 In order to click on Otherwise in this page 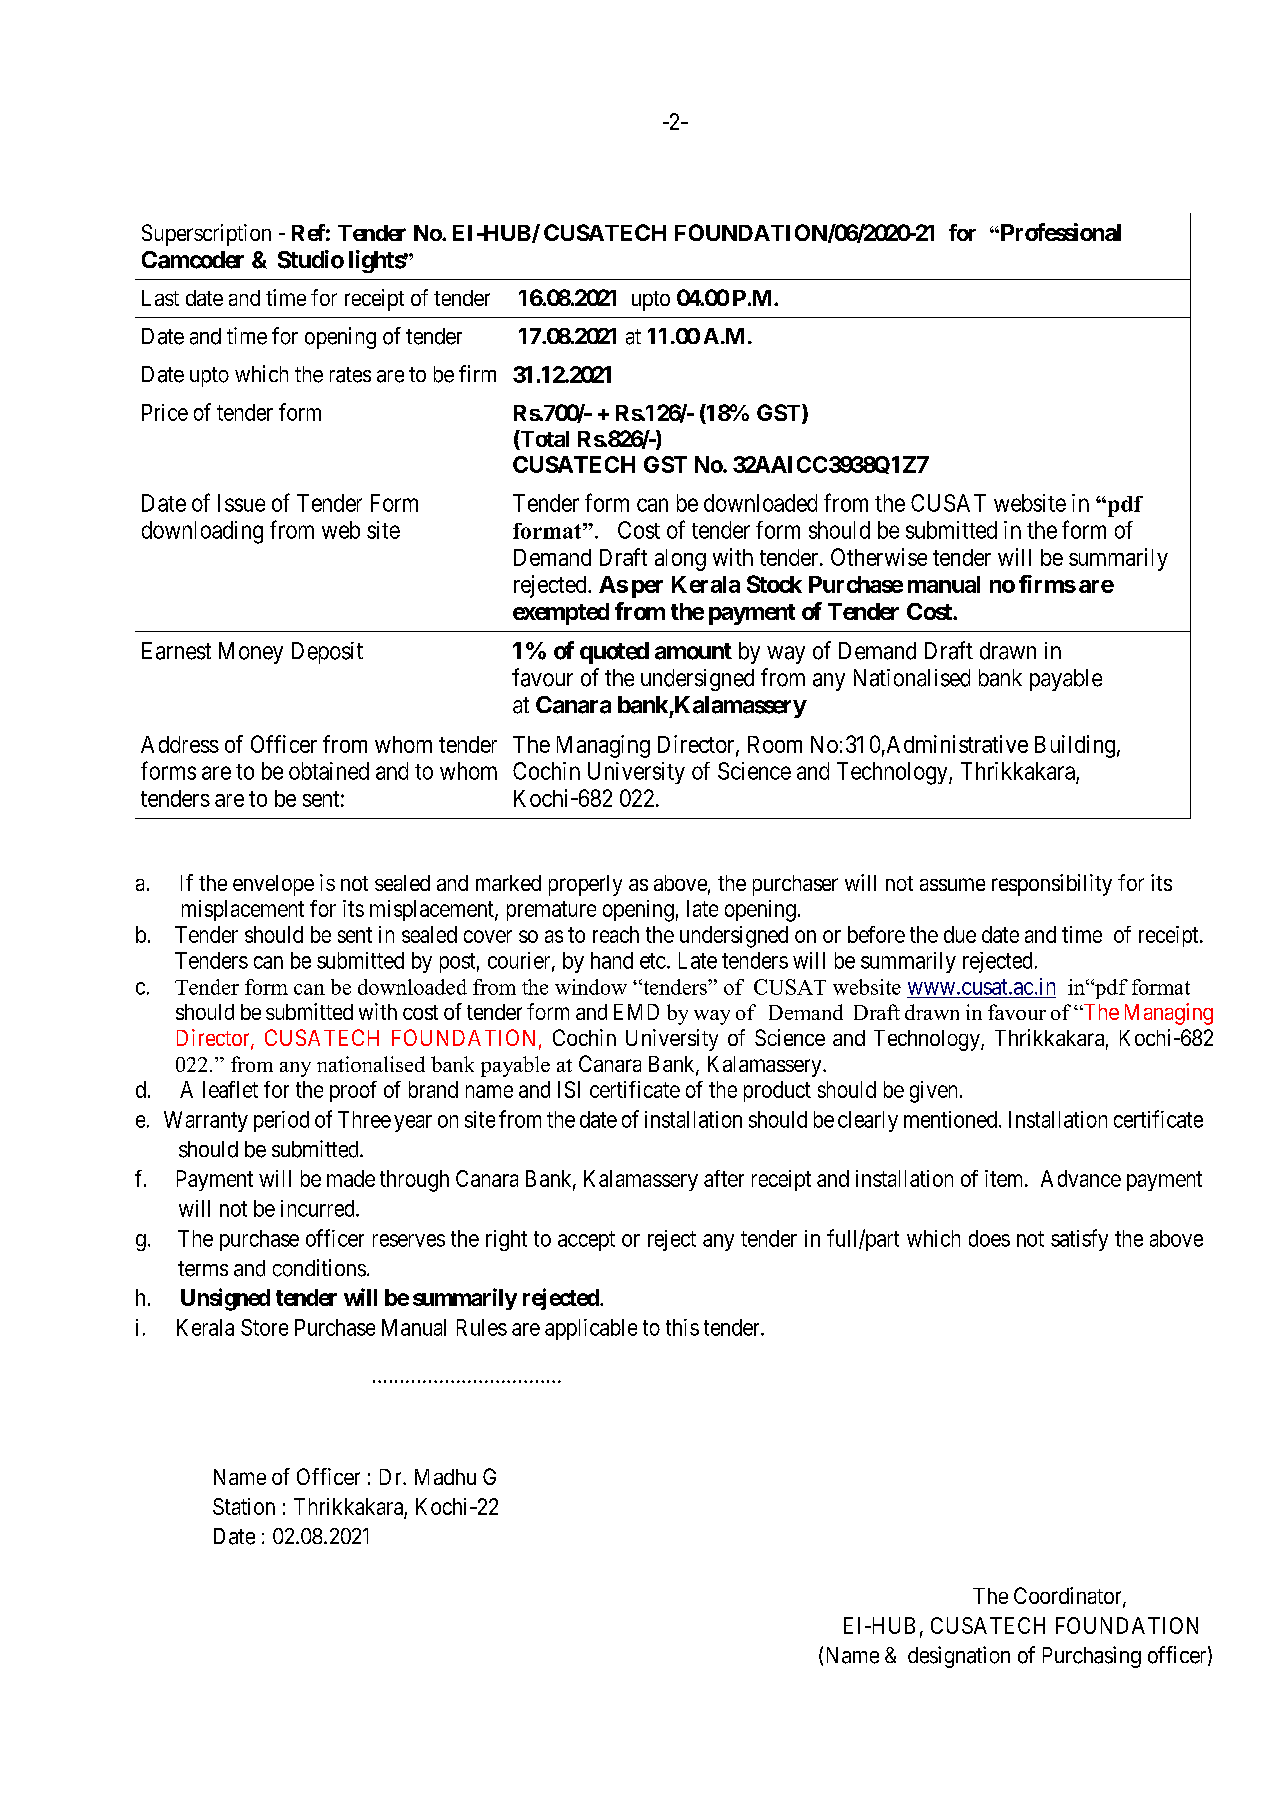, I will do `click(879, 557)`.
